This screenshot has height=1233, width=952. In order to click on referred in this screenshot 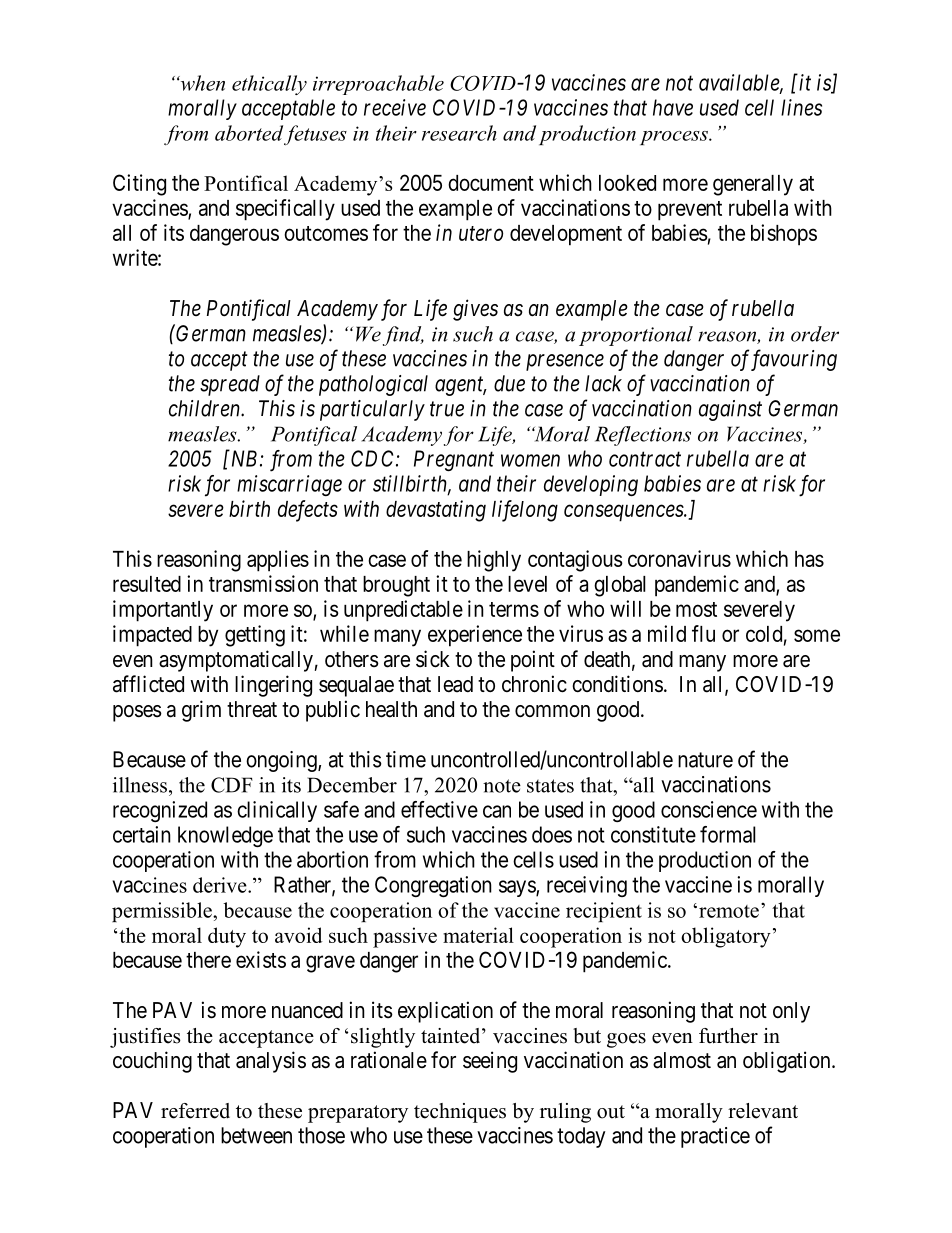, I will do `click(195, 1111)`.
